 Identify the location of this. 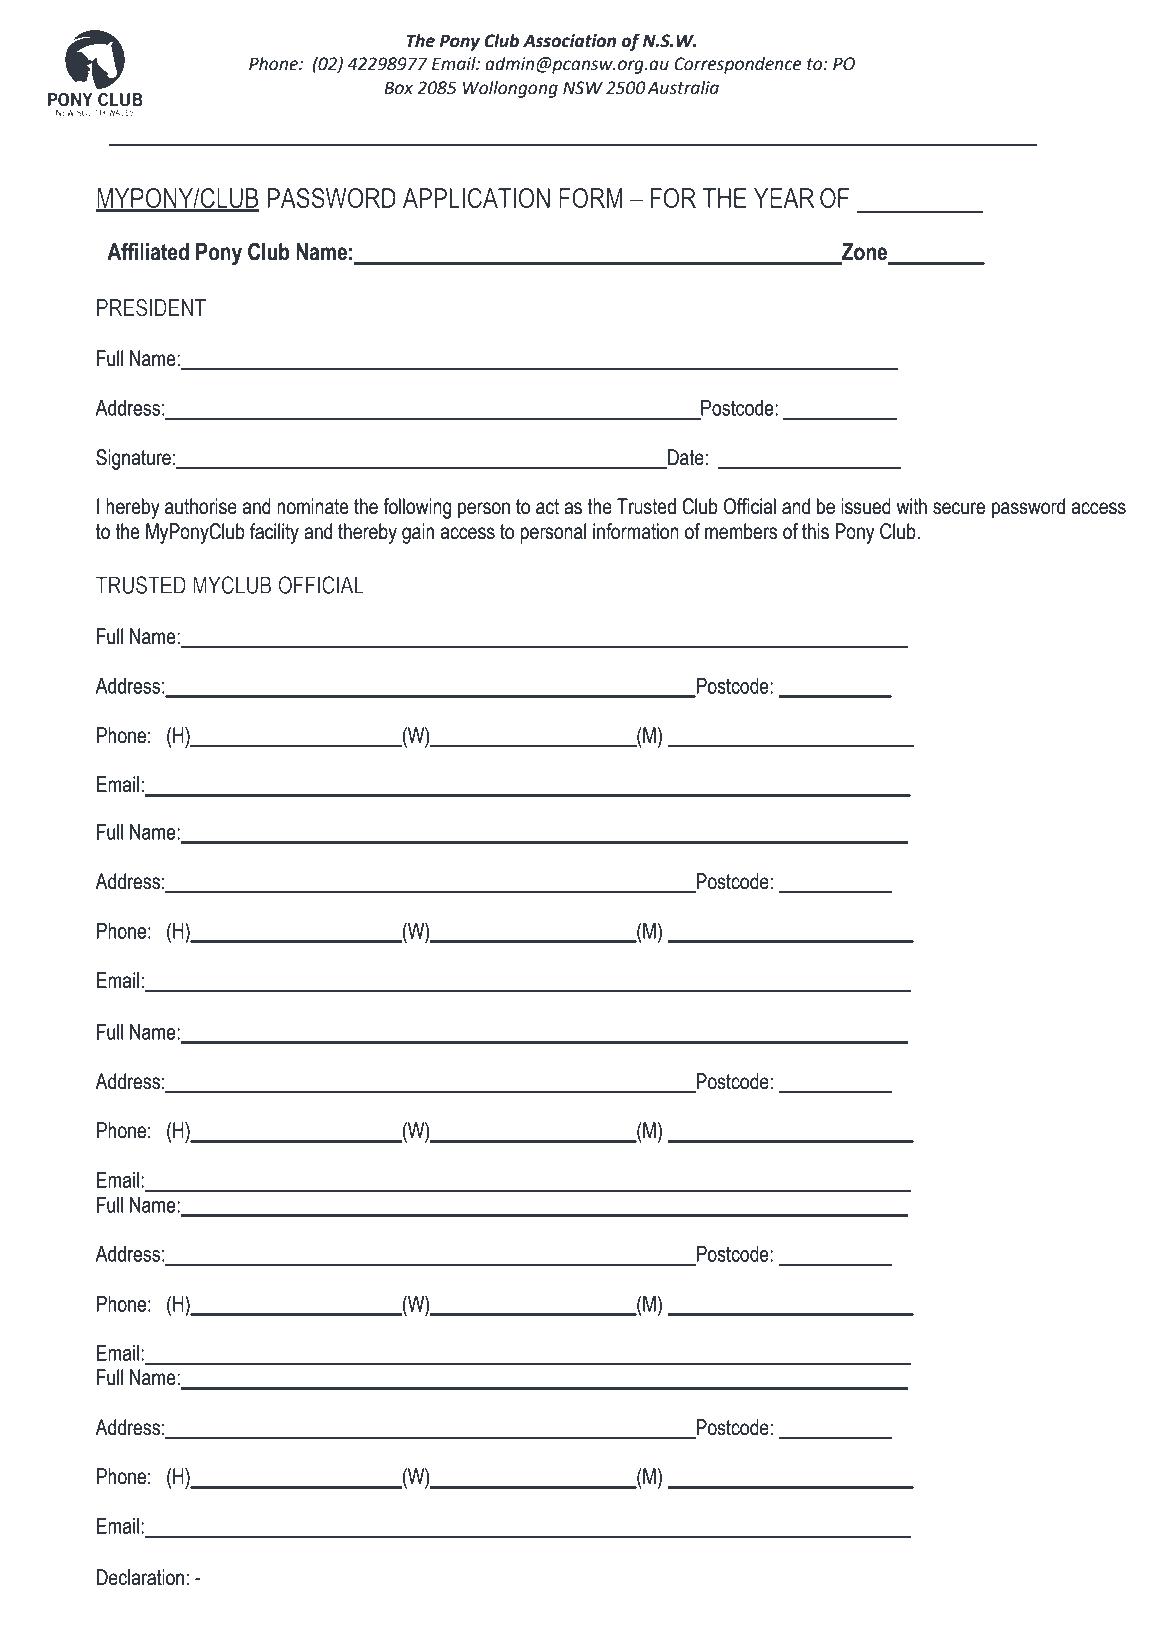
(815, 531).
